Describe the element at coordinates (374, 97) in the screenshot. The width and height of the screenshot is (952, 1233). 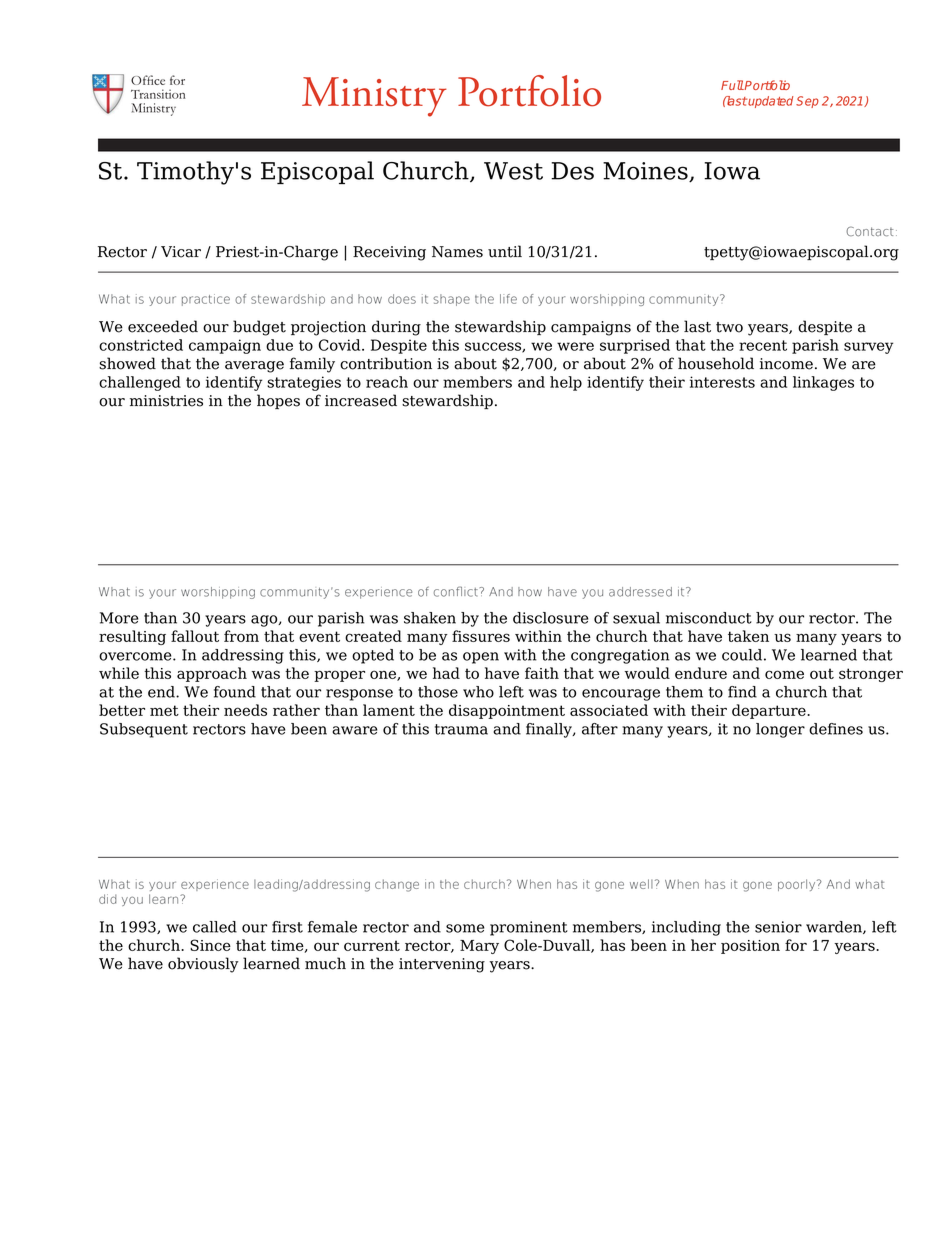
I see `Ministry` at that location.
